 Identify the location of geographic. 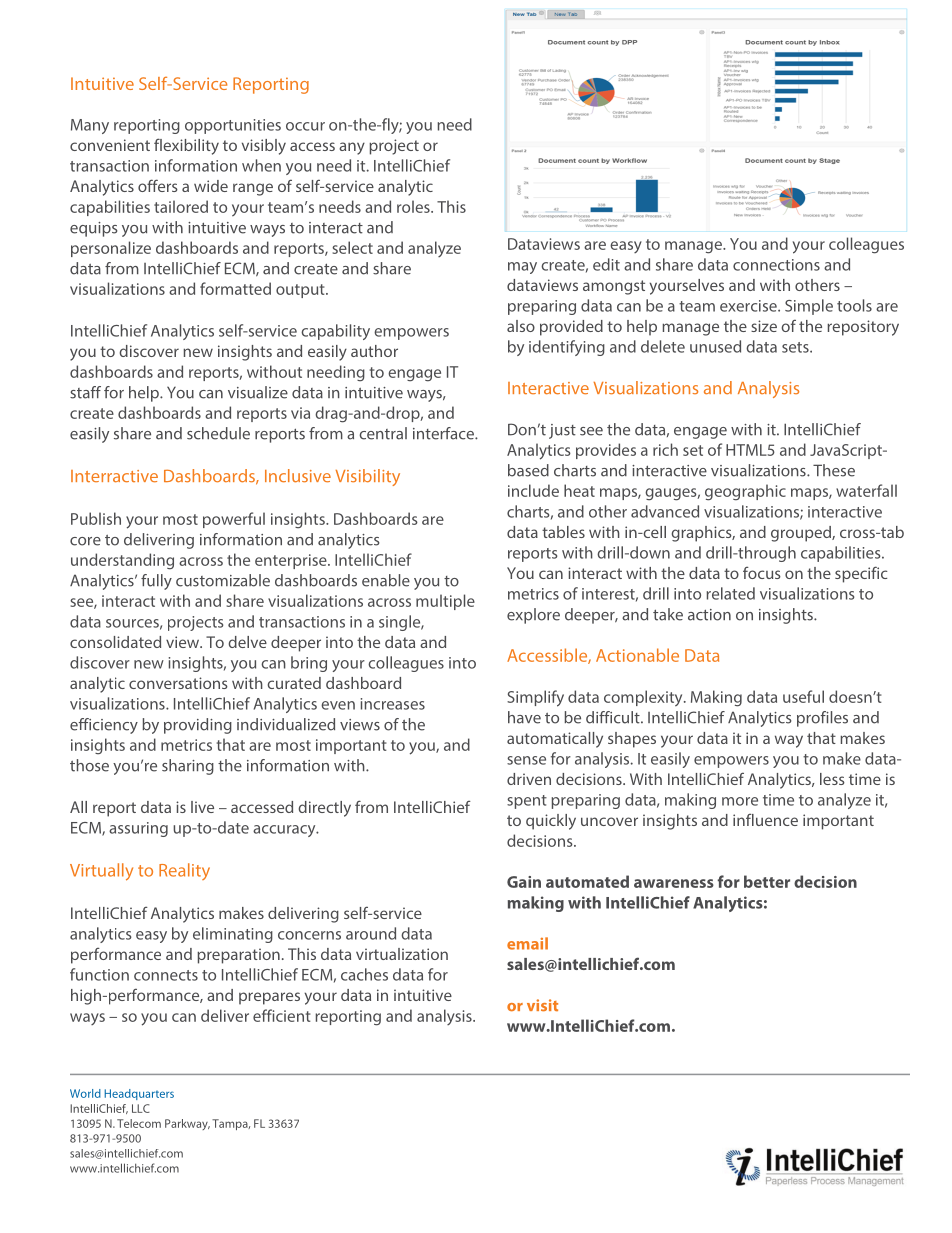
(745, 492).
